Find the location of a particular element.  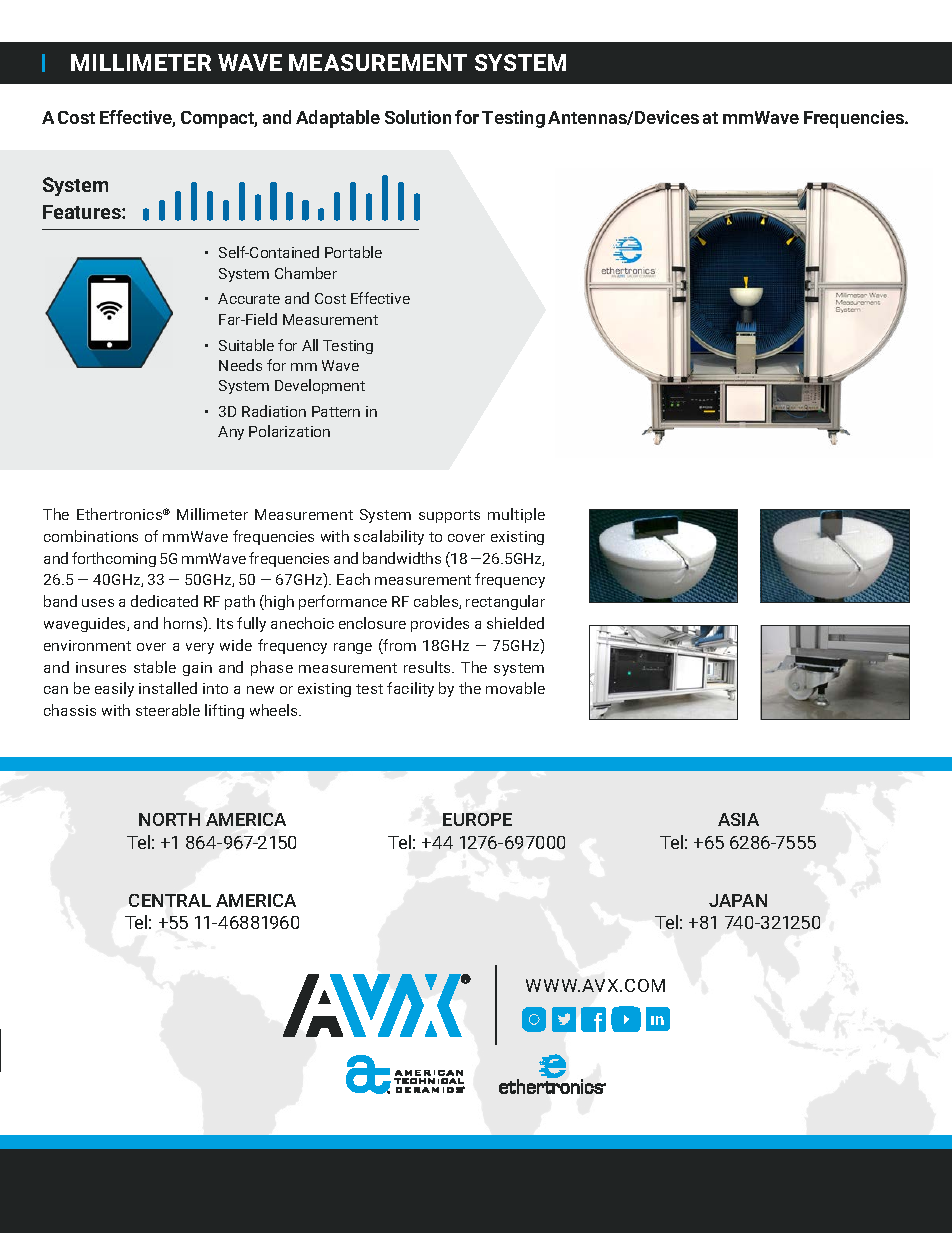

Suitable is located at coordinates (246, 345).
